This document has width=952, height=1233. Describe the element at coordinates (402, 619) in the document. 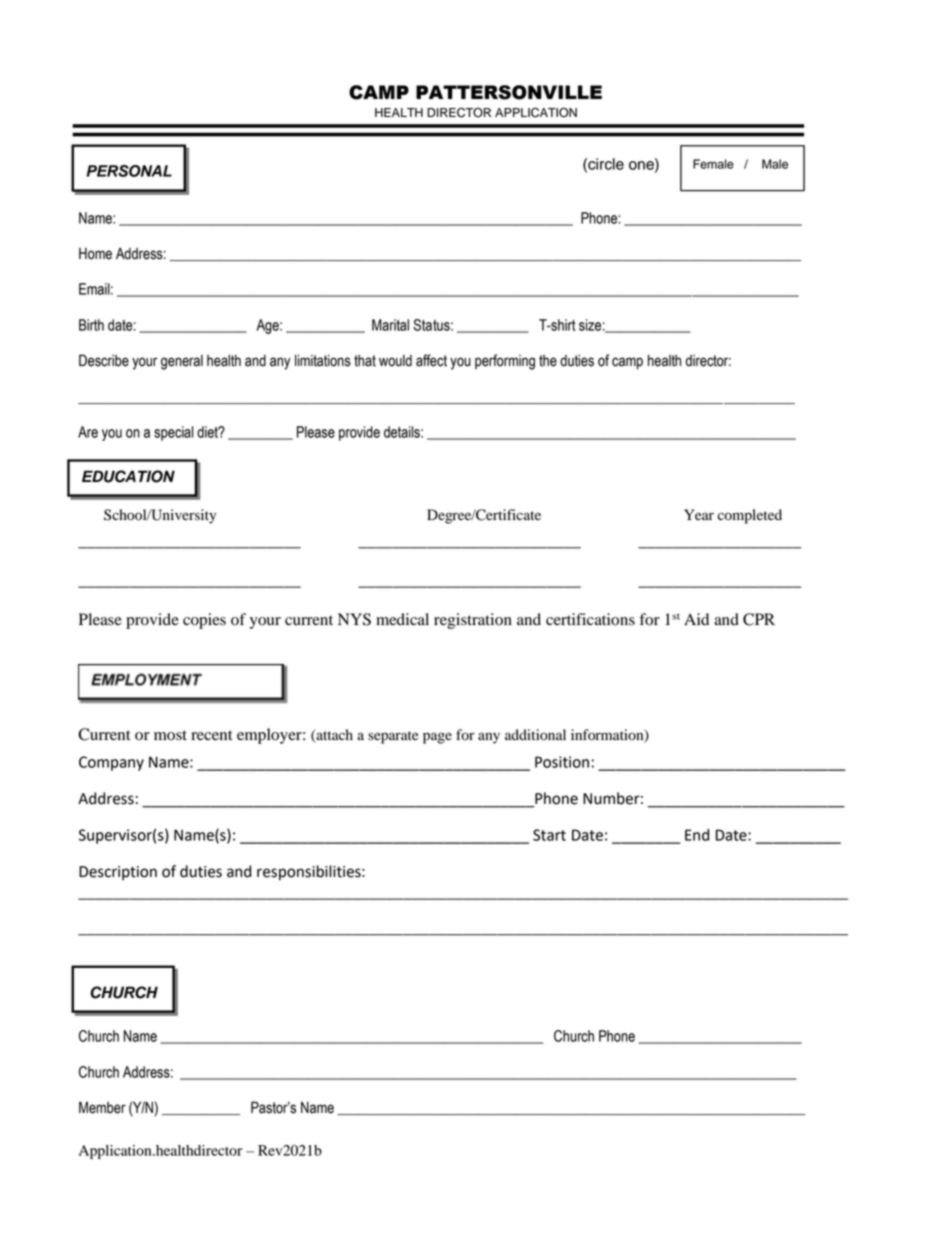

I see `medical` at that location.
